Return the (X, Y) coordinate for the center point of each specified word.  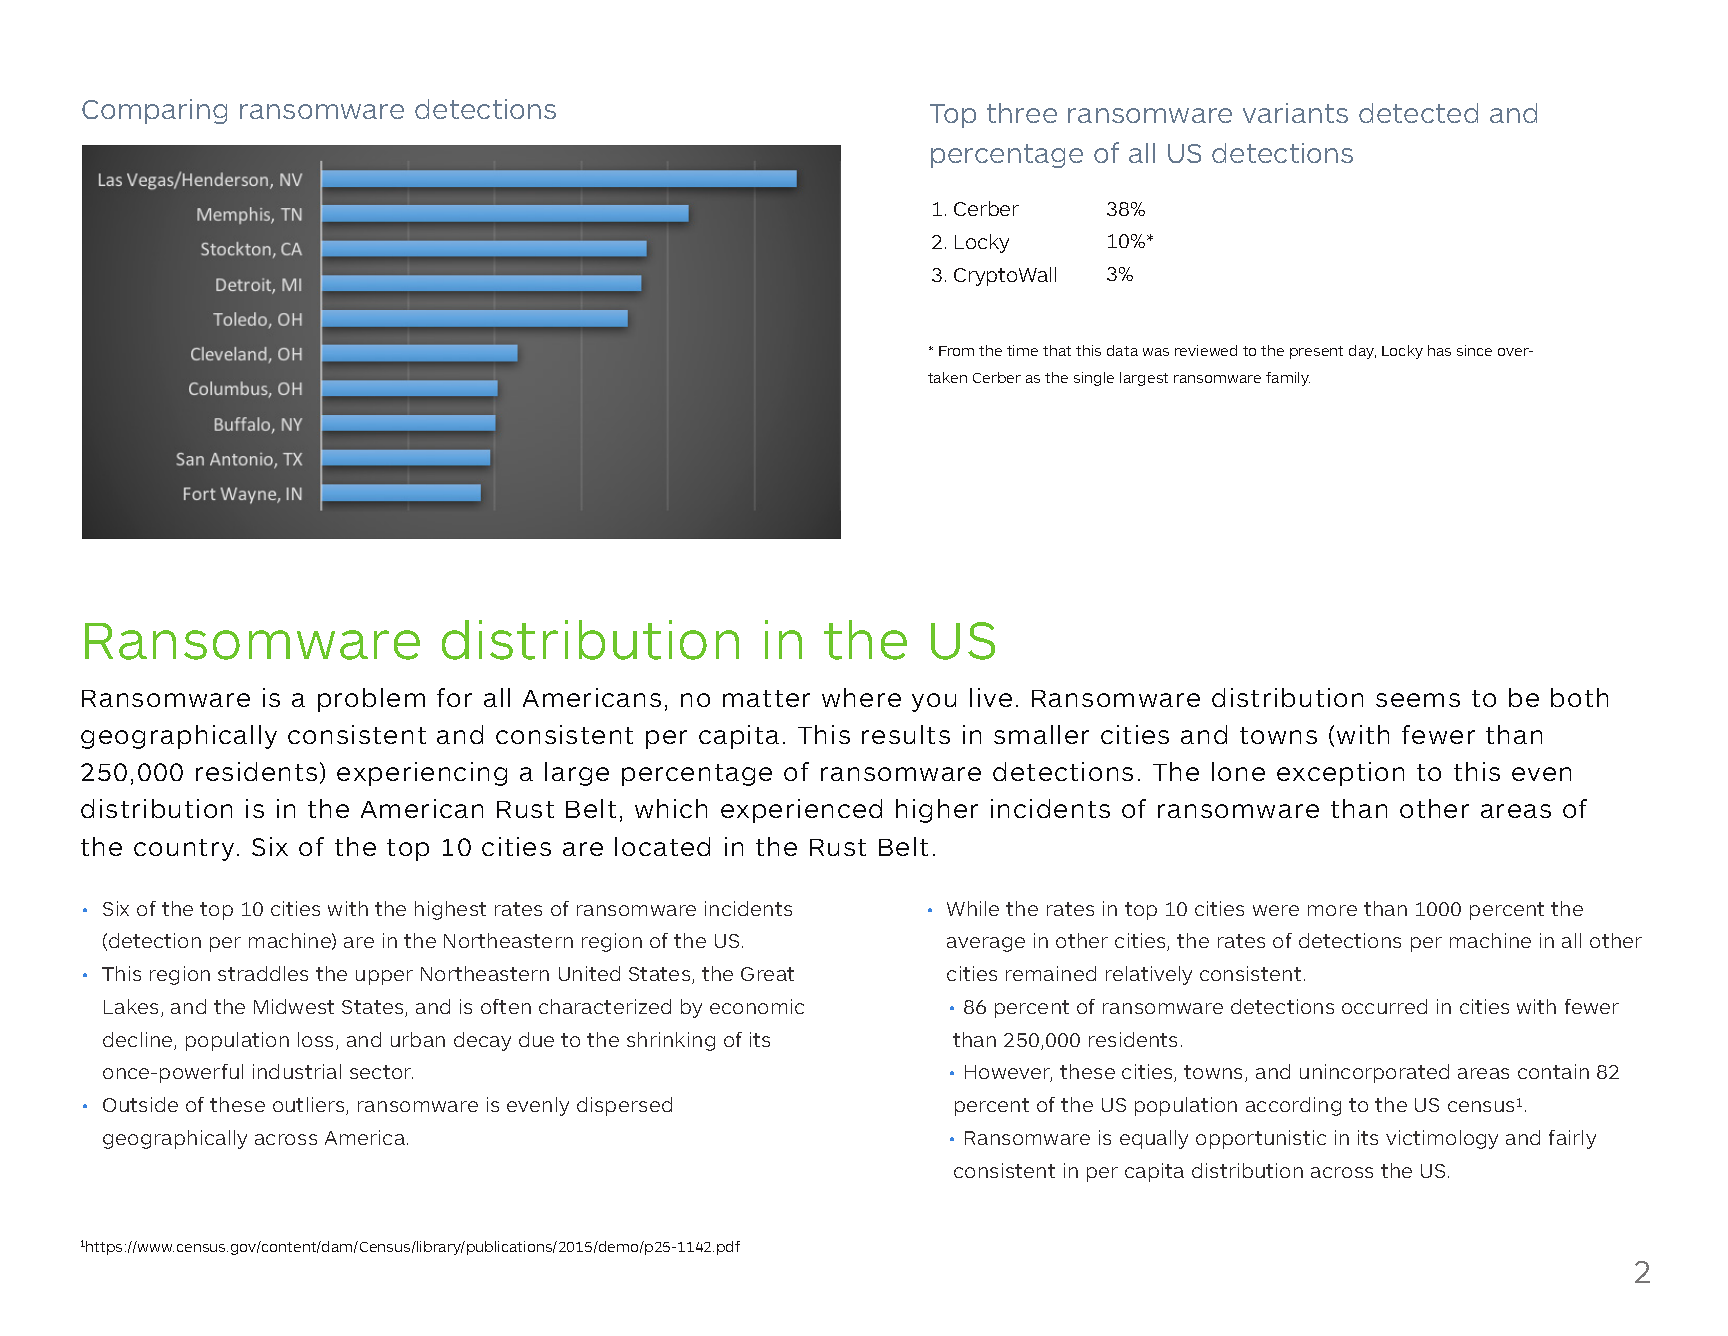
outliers (310, 1106)
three (1022, 113)
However (1008, 1073)
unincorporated (1374, 1073)
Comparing (154, 111)
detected (1418, 113)
